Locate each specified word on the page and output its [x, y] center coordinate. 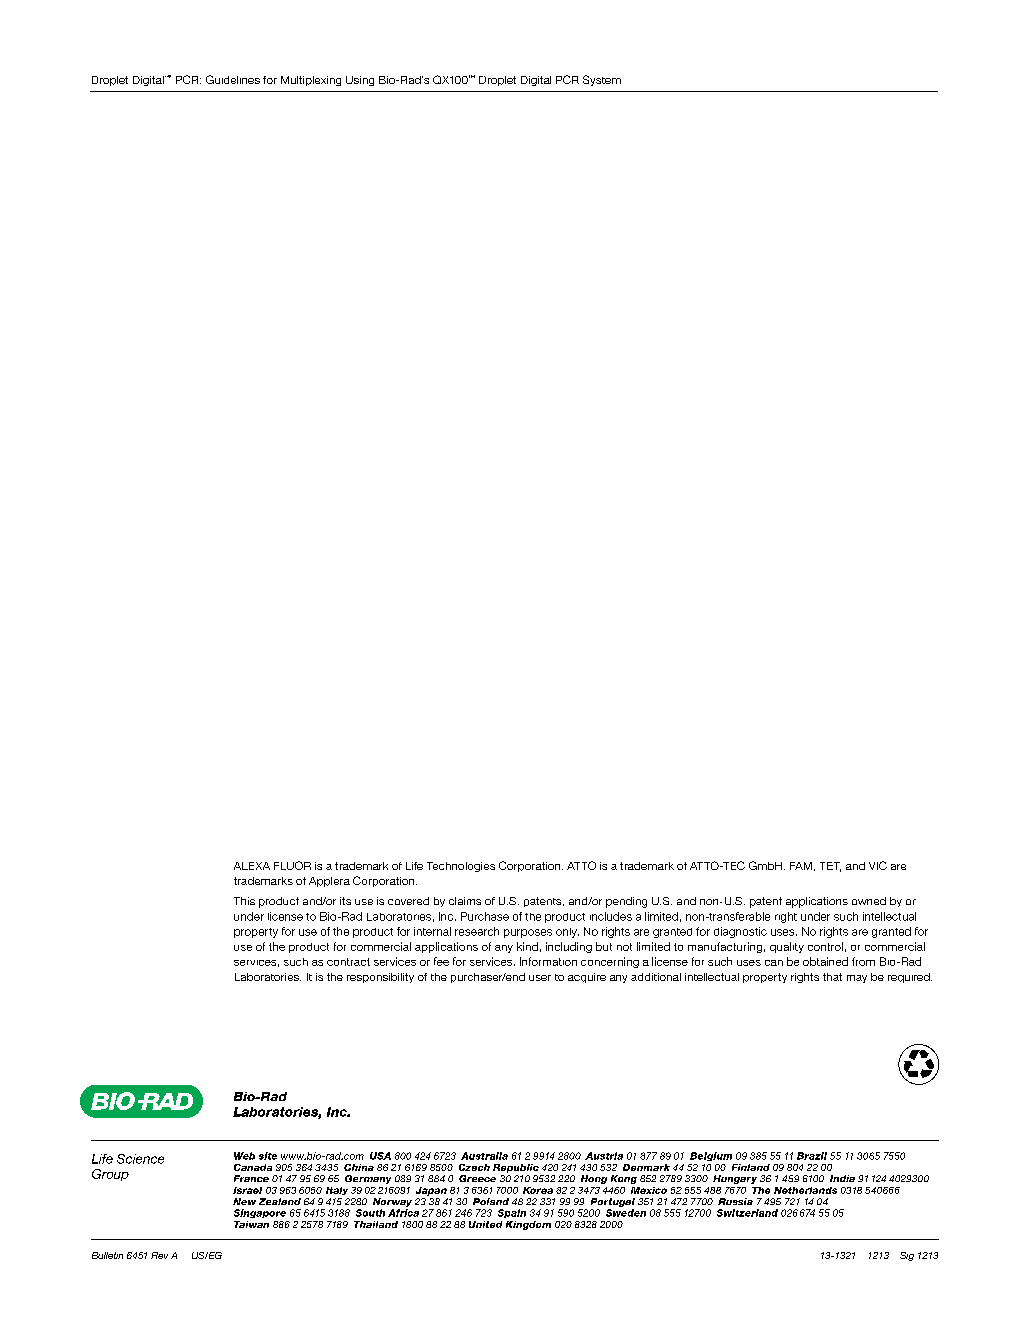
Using [360, 81]
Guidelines [233, 79]
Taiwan [251, 1224]
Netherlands [805, 1190]
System [602, 80]
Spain [512, 1213]
